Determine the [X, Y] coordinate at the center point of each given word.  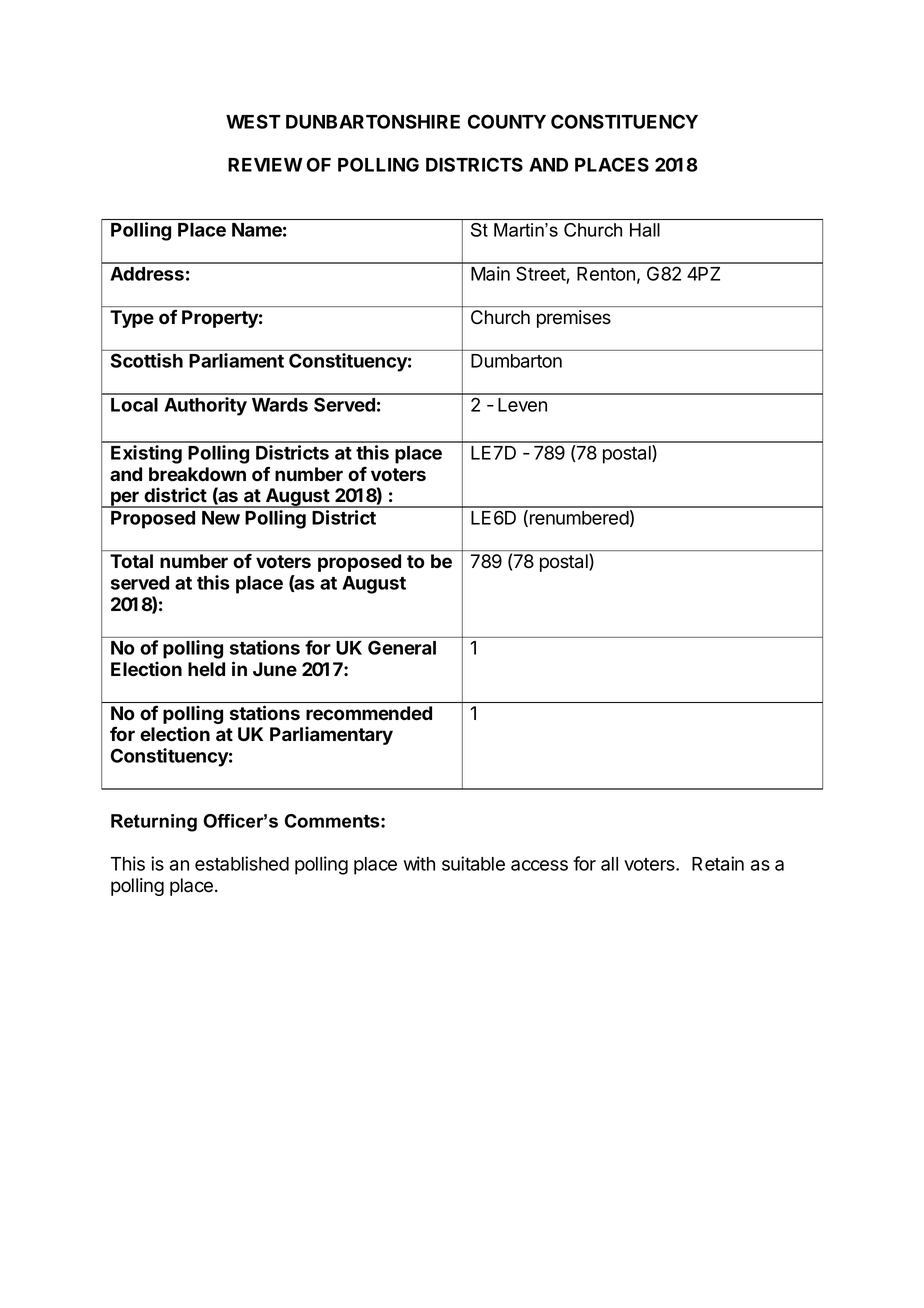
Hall [645, 230]
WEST [253, 121]
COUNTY [507, 121]
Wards [280, 405]
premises [574, 319]
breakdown [197, 474]
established [242, 863]
